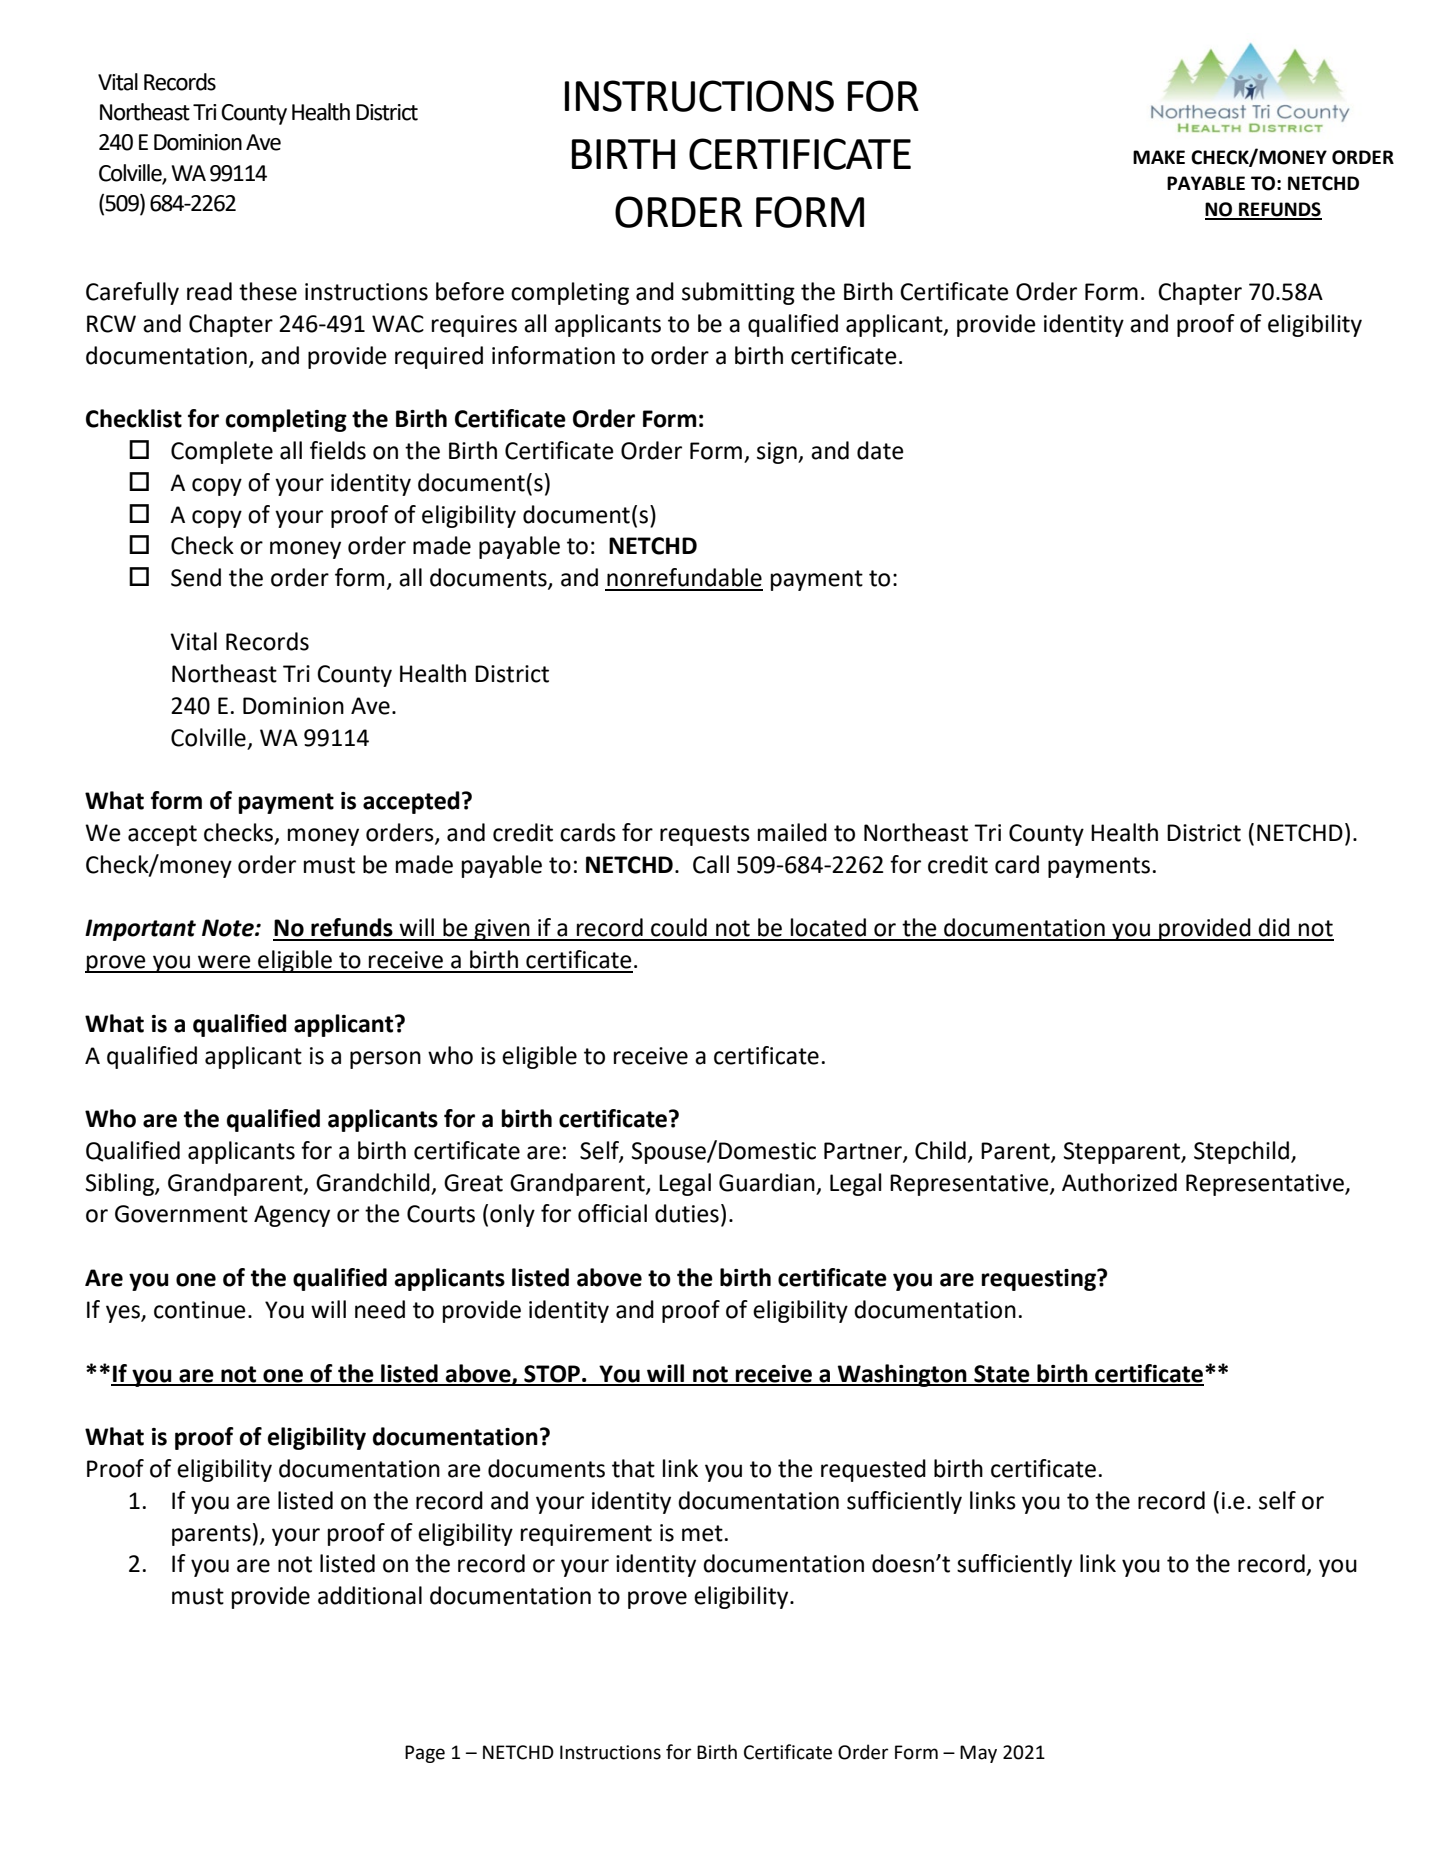 Image resolution: width=1450 pixels, height=1876 pixels. I want to click on date, so click(880, 450).
